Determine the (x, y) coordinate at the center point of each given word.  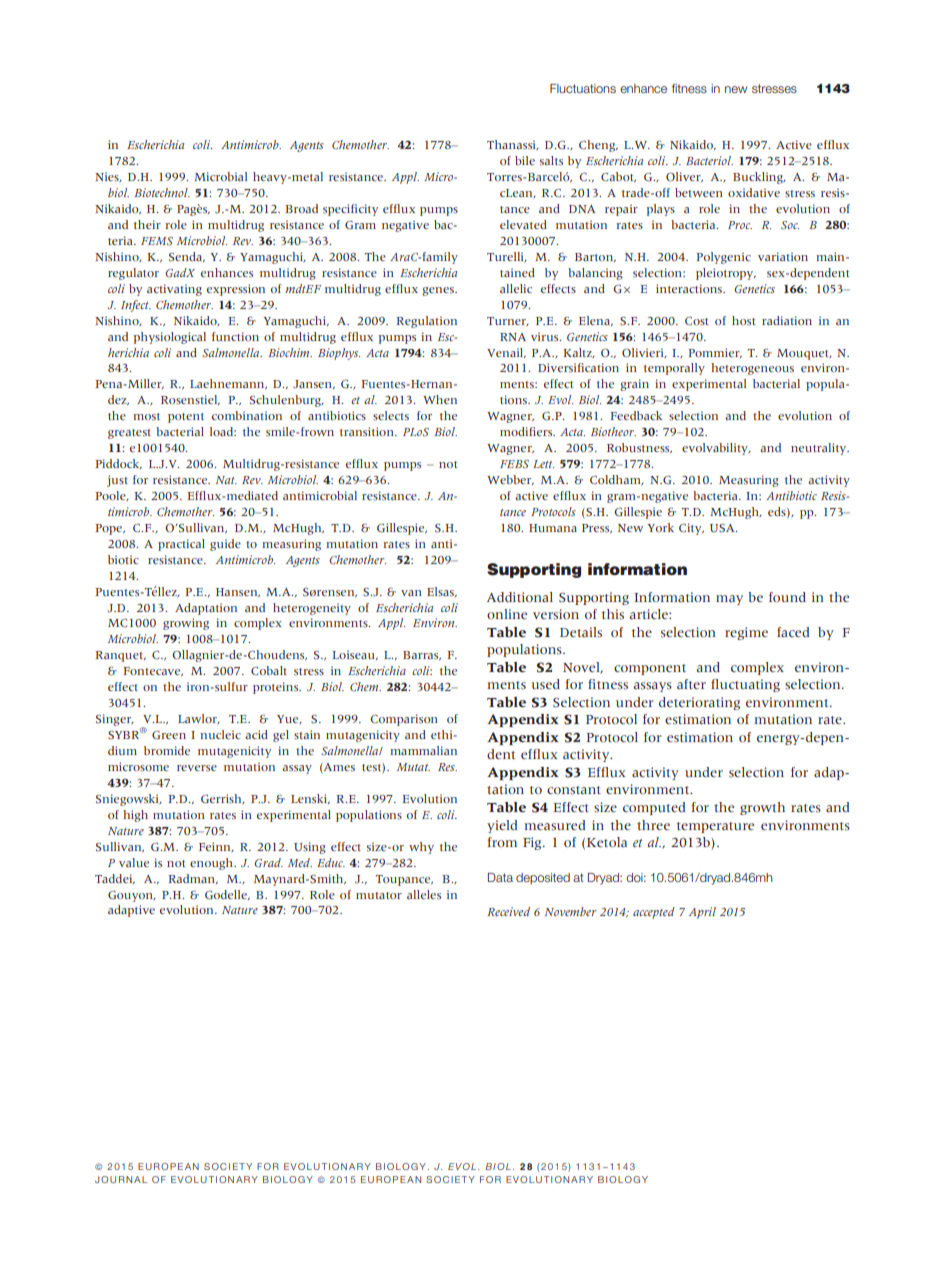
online (507, 614)
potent (186, 418)
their (147, 224)
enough (213, 864)
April (702, 913)
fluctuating (745, 685)
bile (525, 160)
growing (186, 624)
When (440, 399)
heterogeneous (752, 369)
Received (508, 911)
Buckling (759, 178)
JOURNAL (121, 1179)
